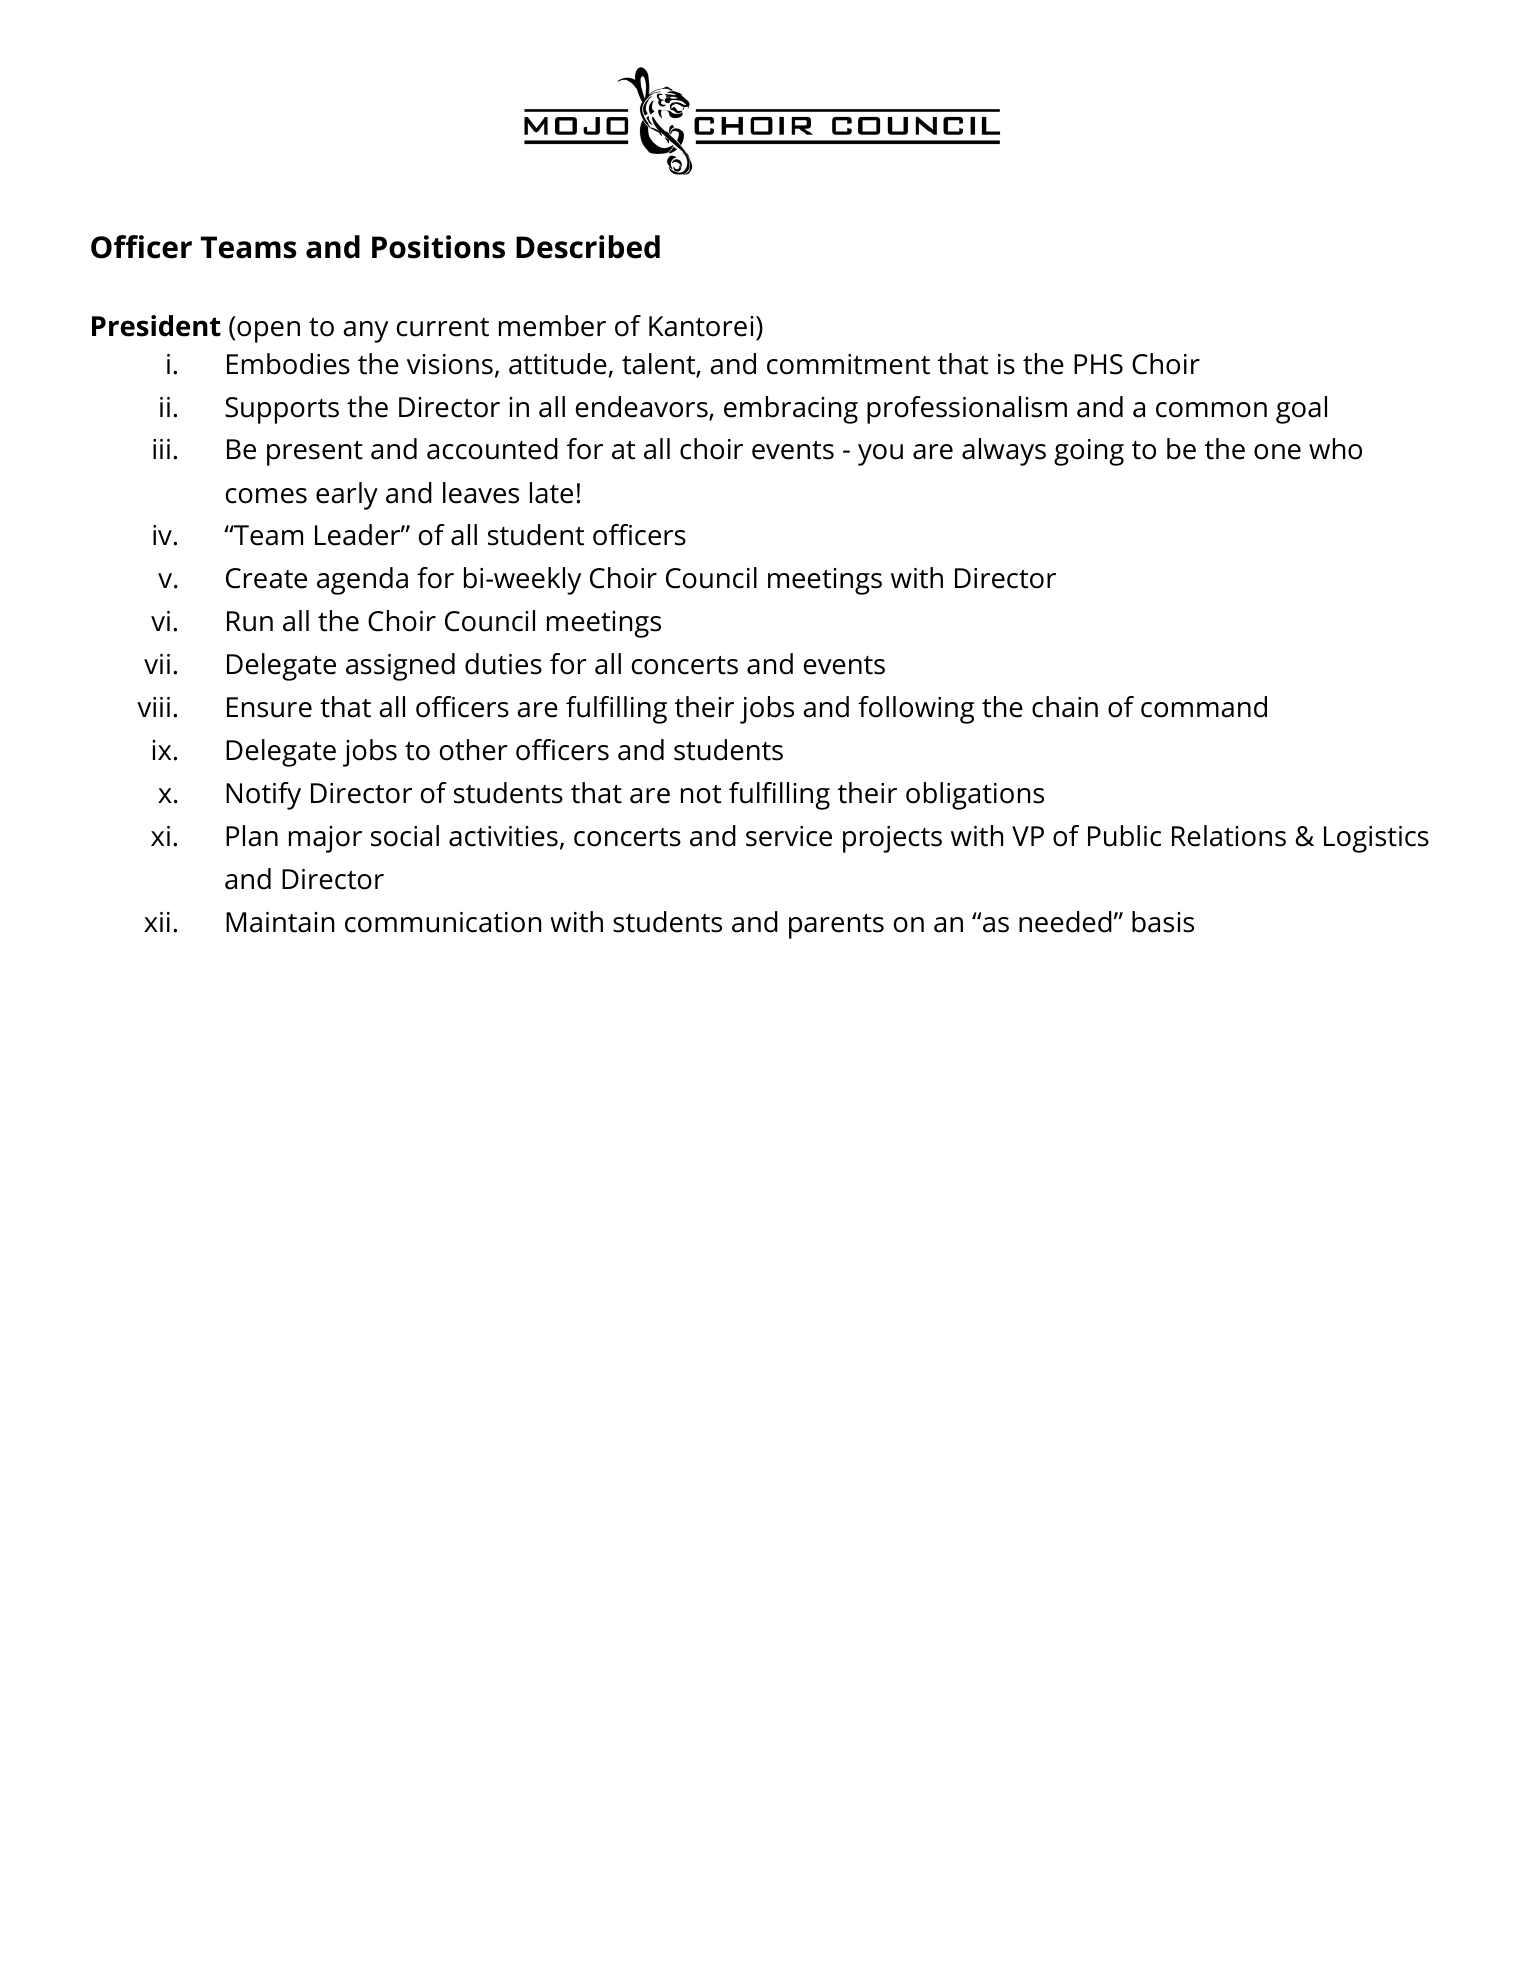 This screenshot has width=1525, height=1974. Describe the element at coordinates (280, 922) in the screenshot. I see `Maintain` at that location.
